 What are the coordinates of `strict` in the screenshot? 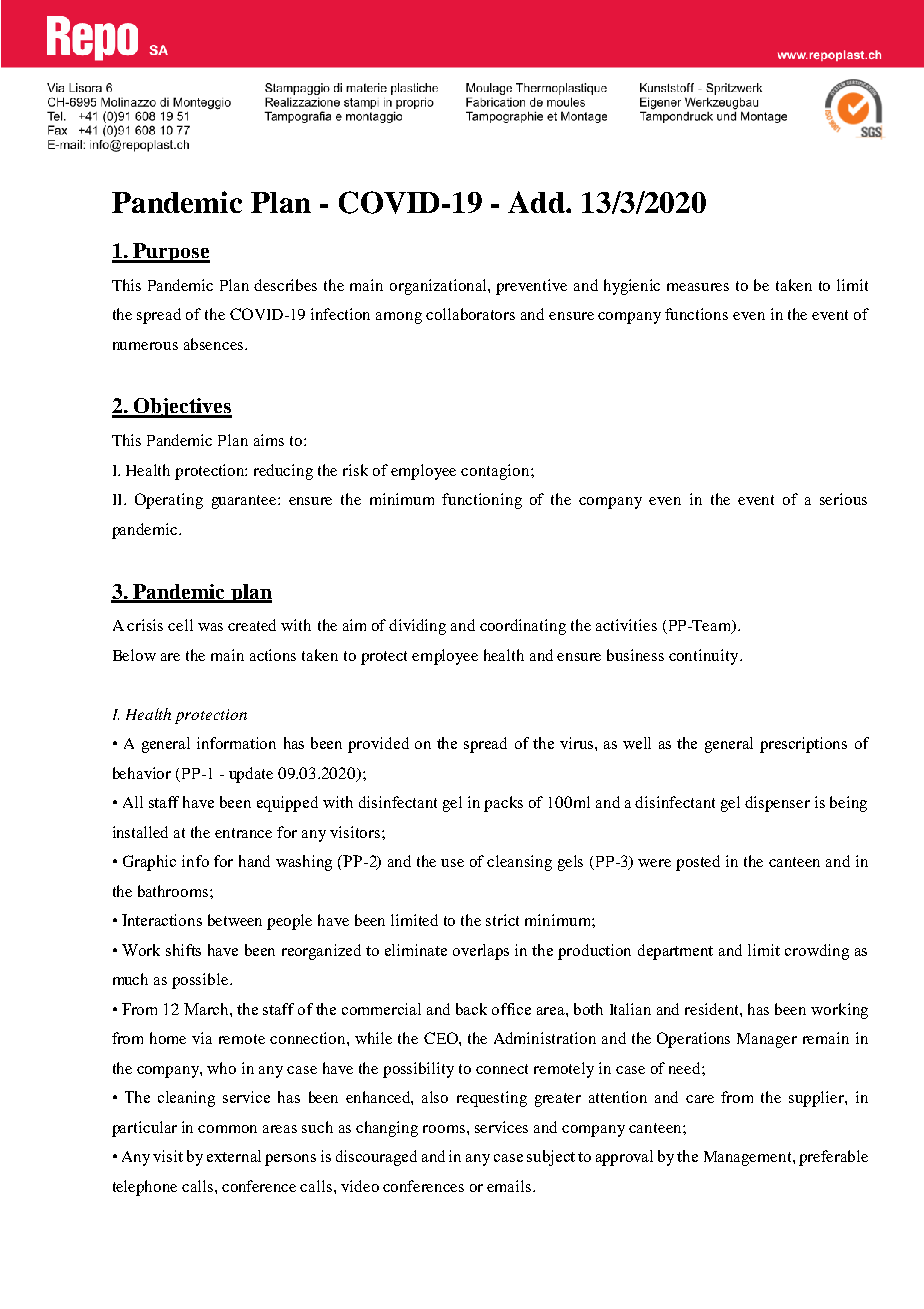 It's located at (502, 920).
